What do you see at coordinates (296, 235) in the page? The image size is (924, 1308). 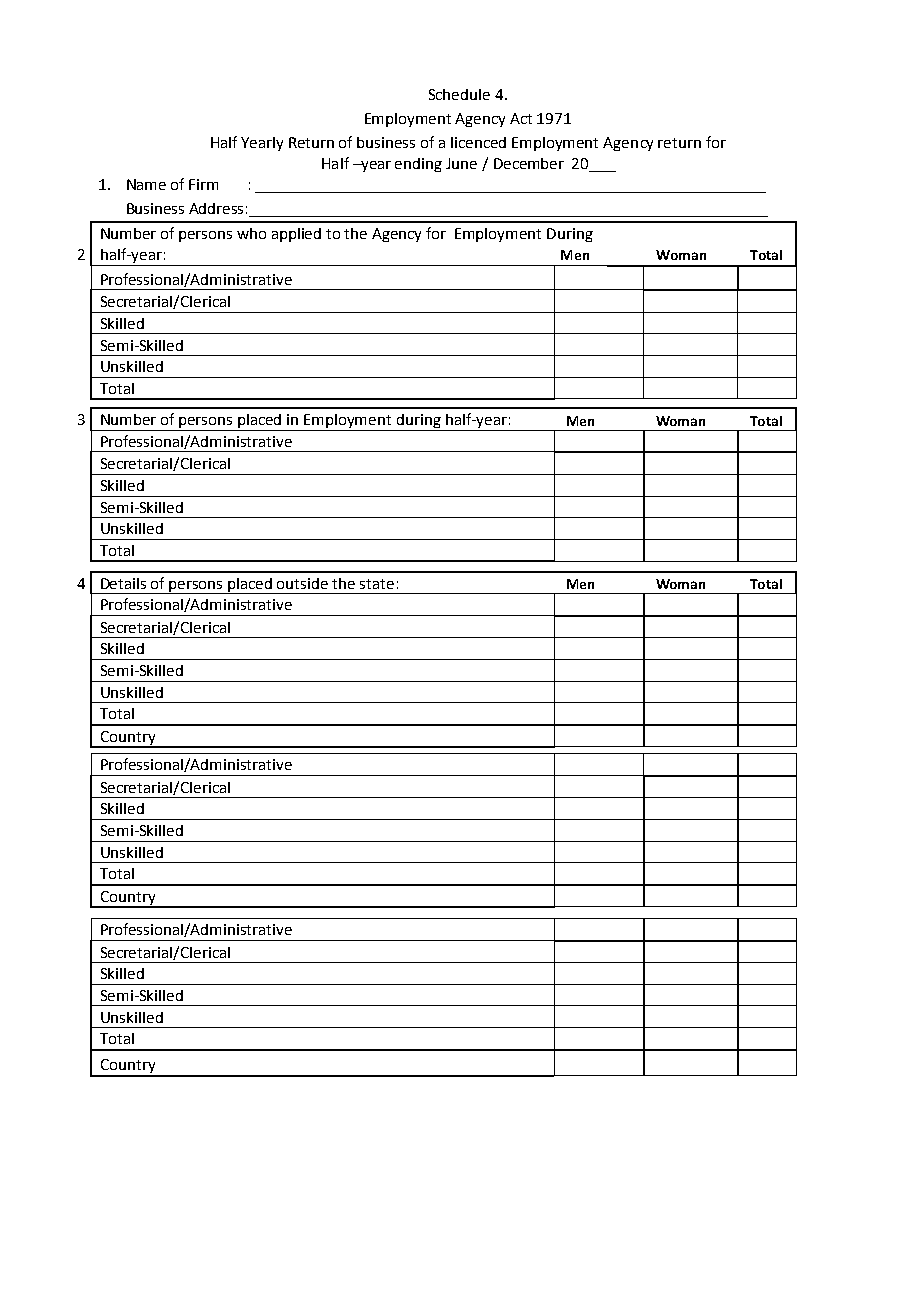 I see `applied` at bounding box center [296, 235].
